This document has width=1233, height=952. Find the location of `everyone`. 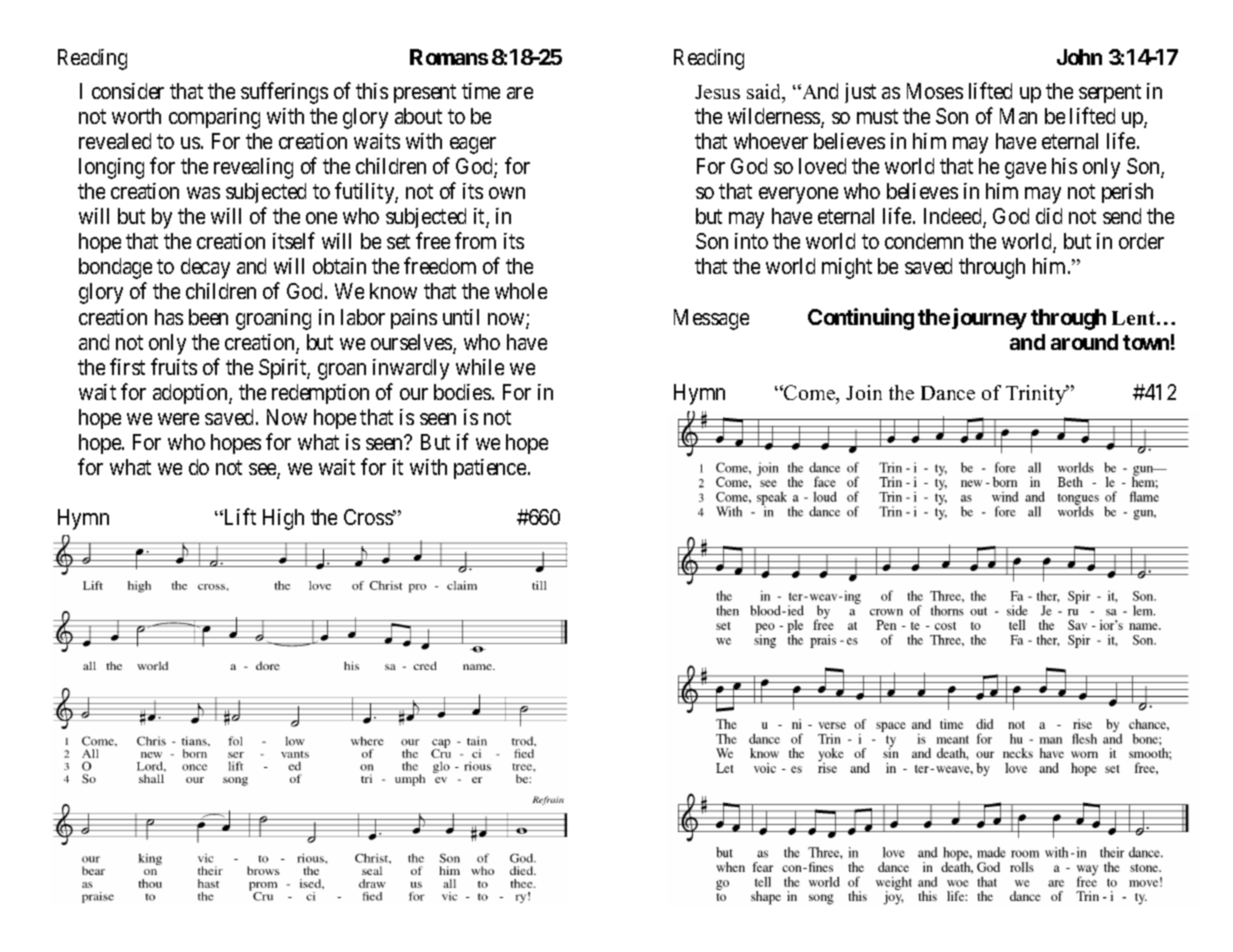

everyone is located at coordinates (798, 195).
